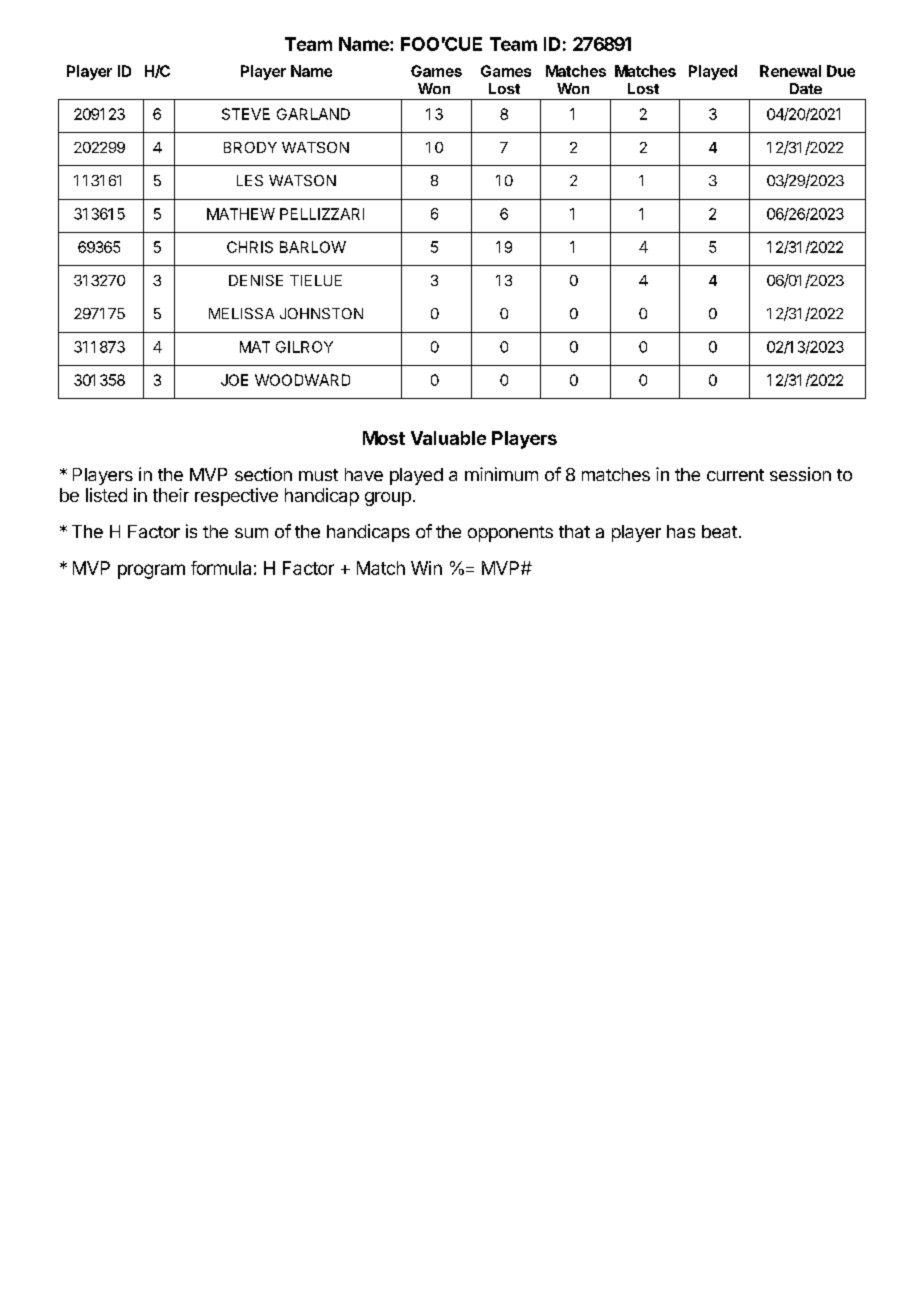  Describe the element at coordinates (806, 88) in the page. I see `Date` at that location.
